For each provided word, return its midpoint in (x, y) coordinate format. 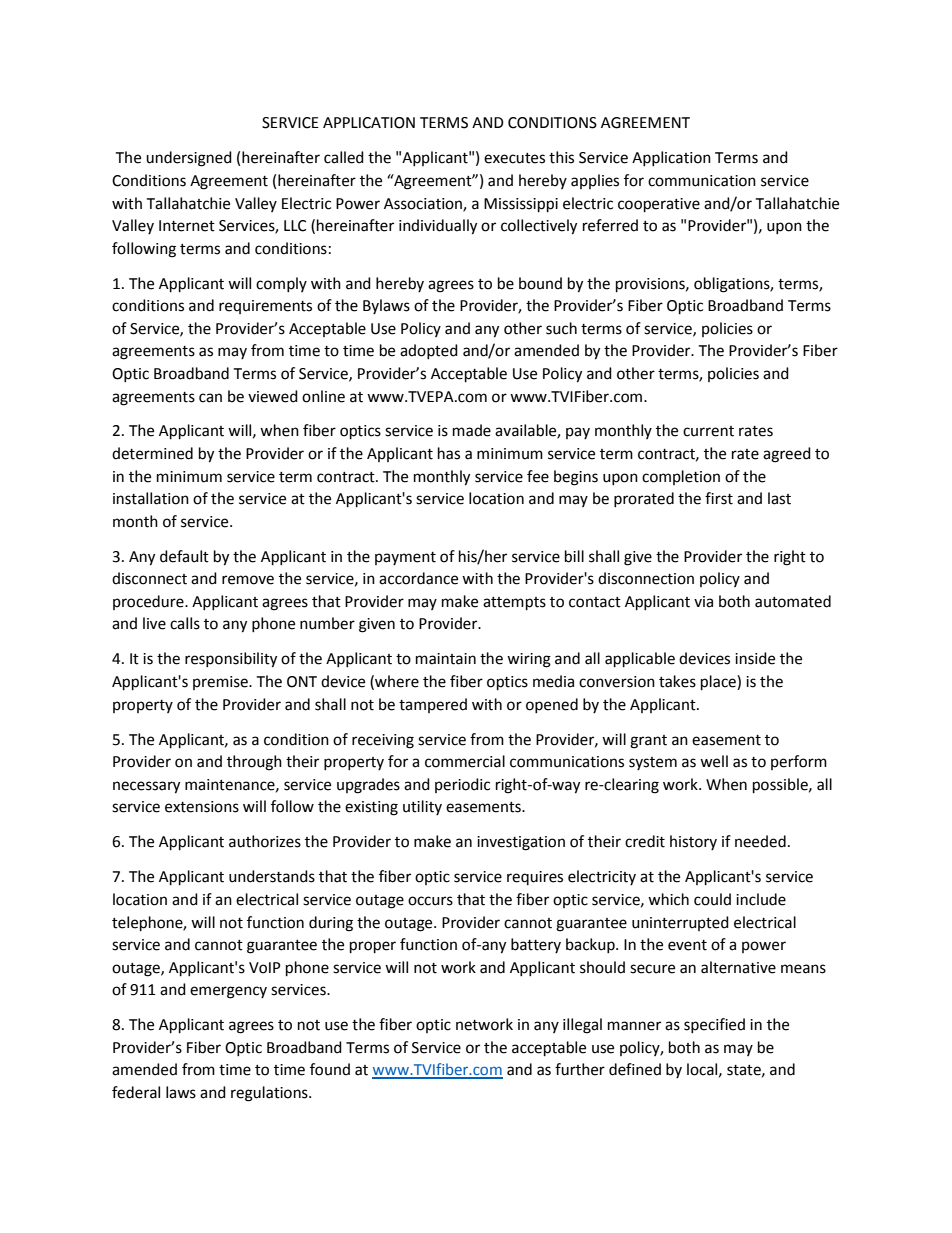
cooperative (659, 205)
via (703, 602)
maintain (446, 659)
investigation (521, 843)
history (693, 842)
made (472, 430)
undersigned (189, 159)
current (708, 431)
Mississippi (521, 205)
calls (185, 623)
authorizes (265, 841)
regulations (270, 1094)
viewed (273, 396)
